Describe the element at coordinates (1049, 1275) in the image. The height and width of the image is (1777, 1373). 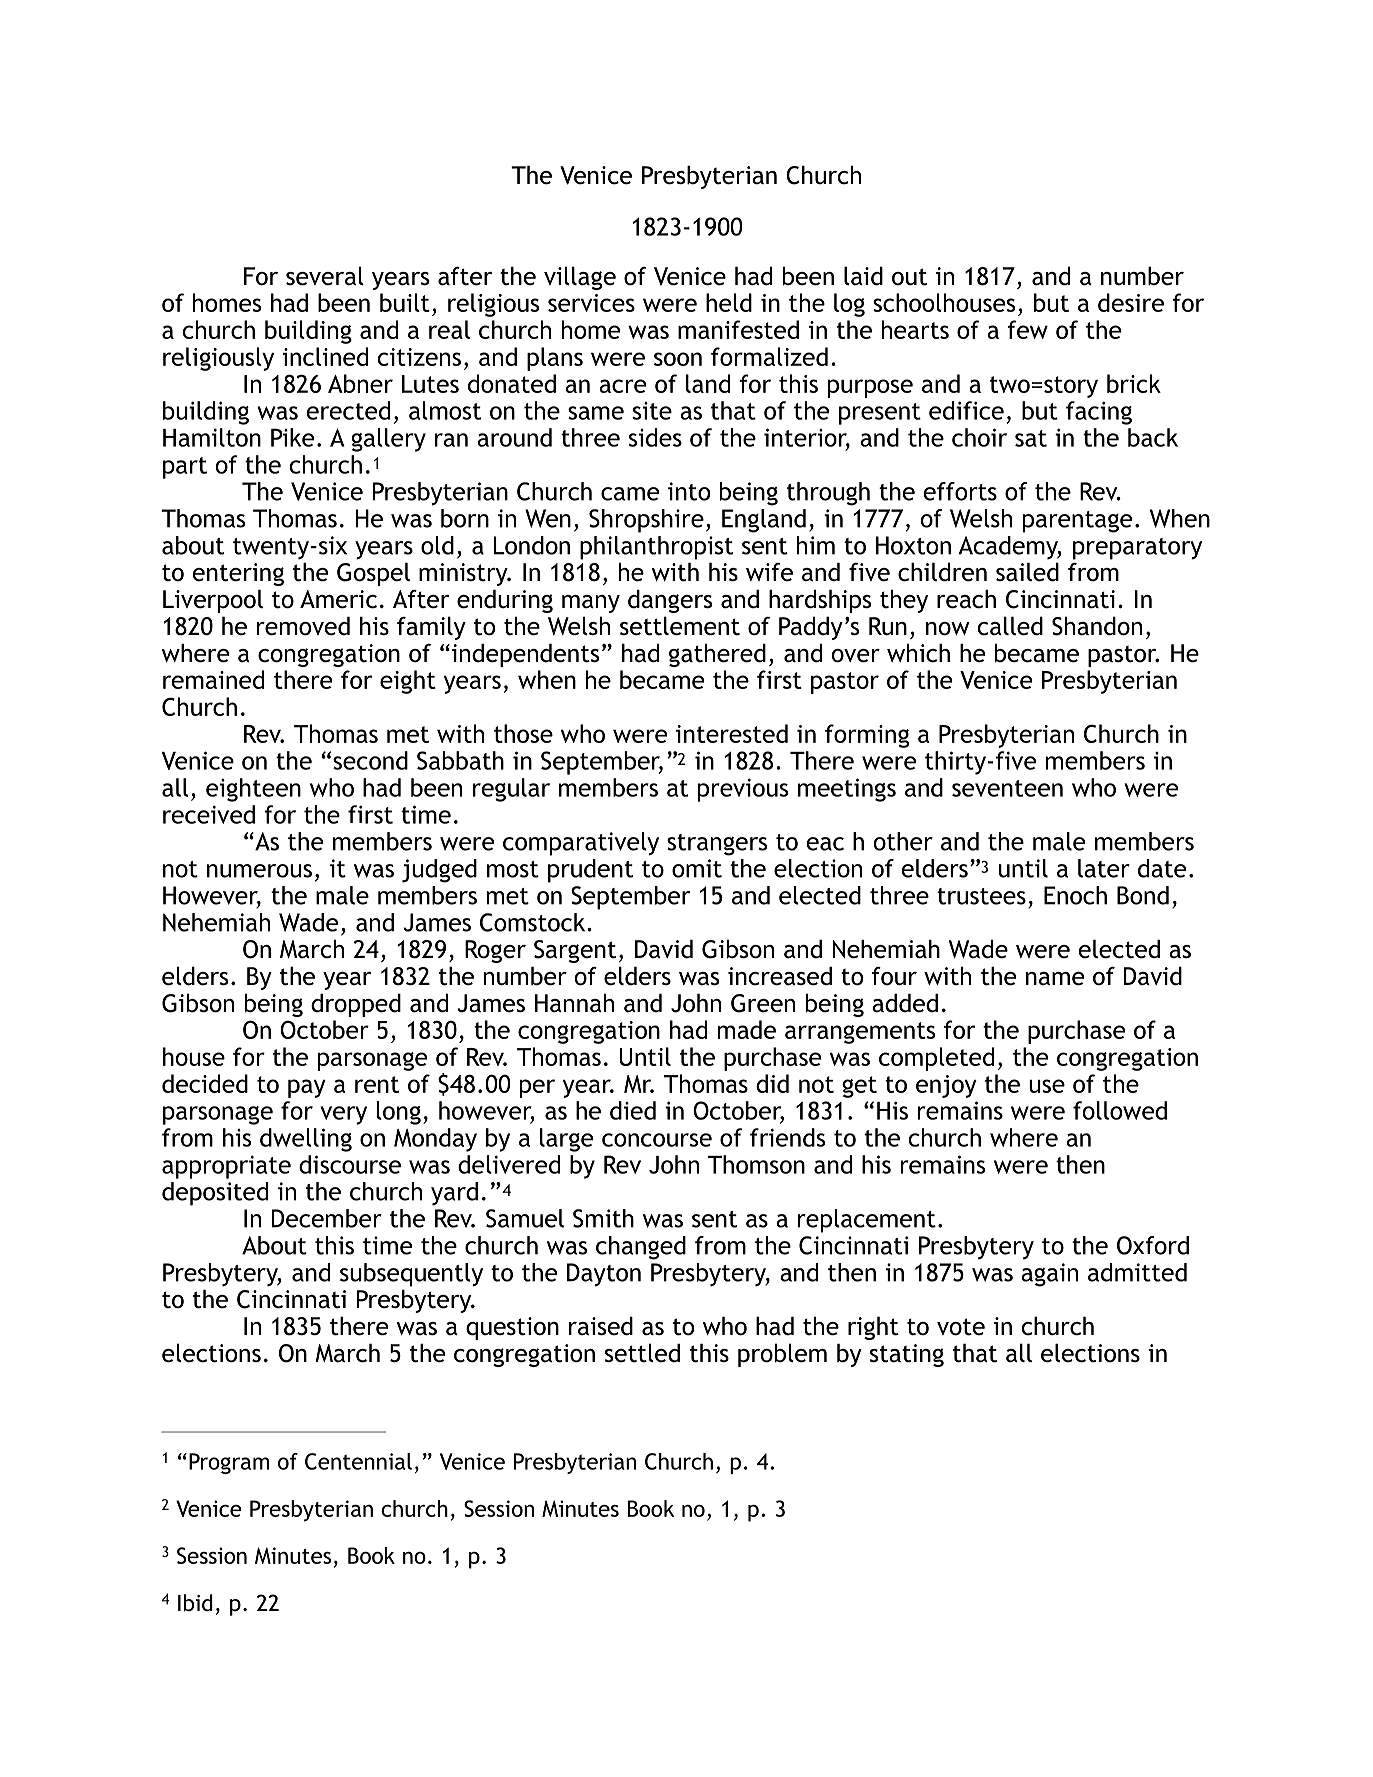
I see `again` at that location.
